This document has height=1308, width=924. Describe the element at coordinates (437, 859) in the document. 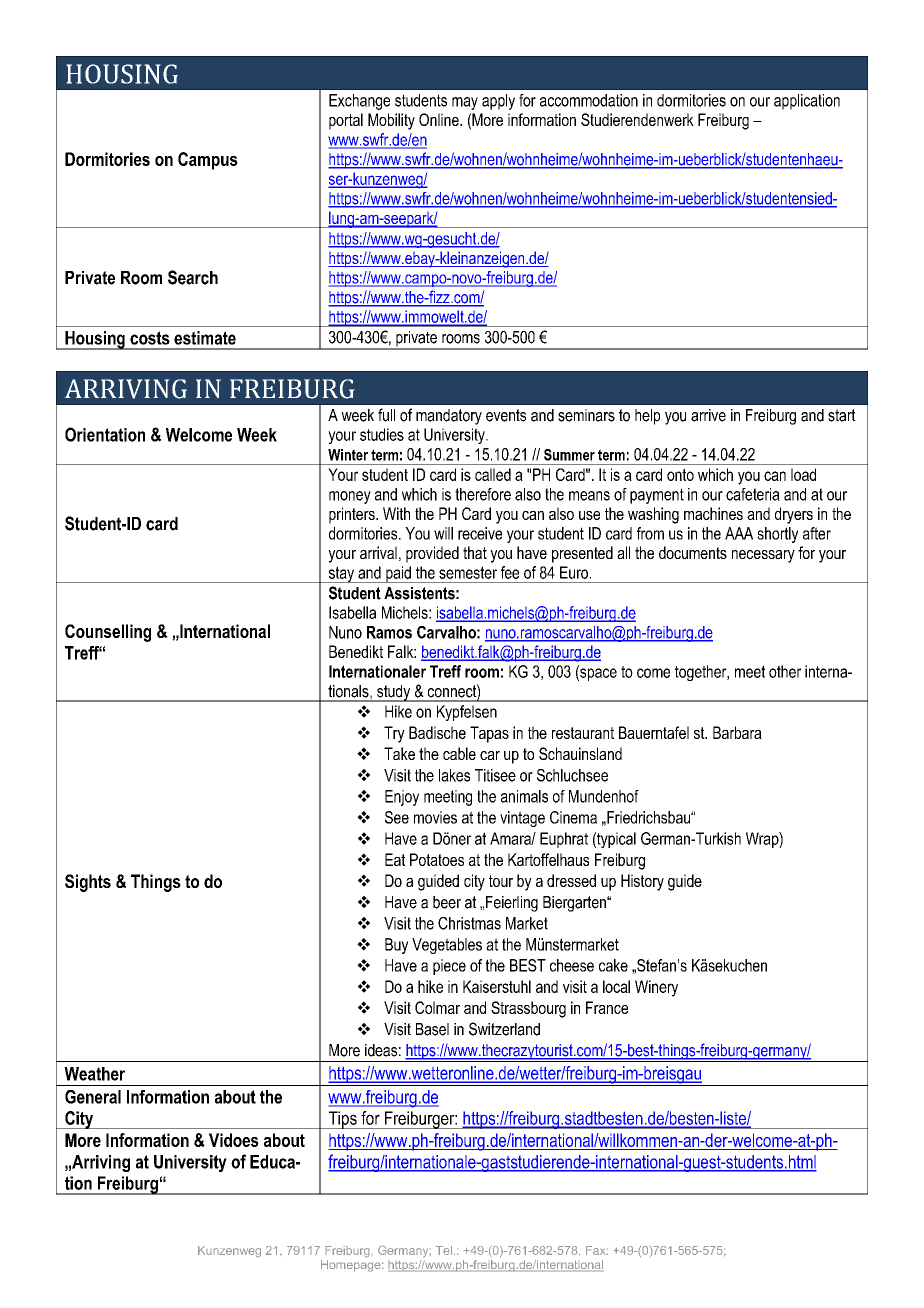

I see `Potatoes` at that location.
